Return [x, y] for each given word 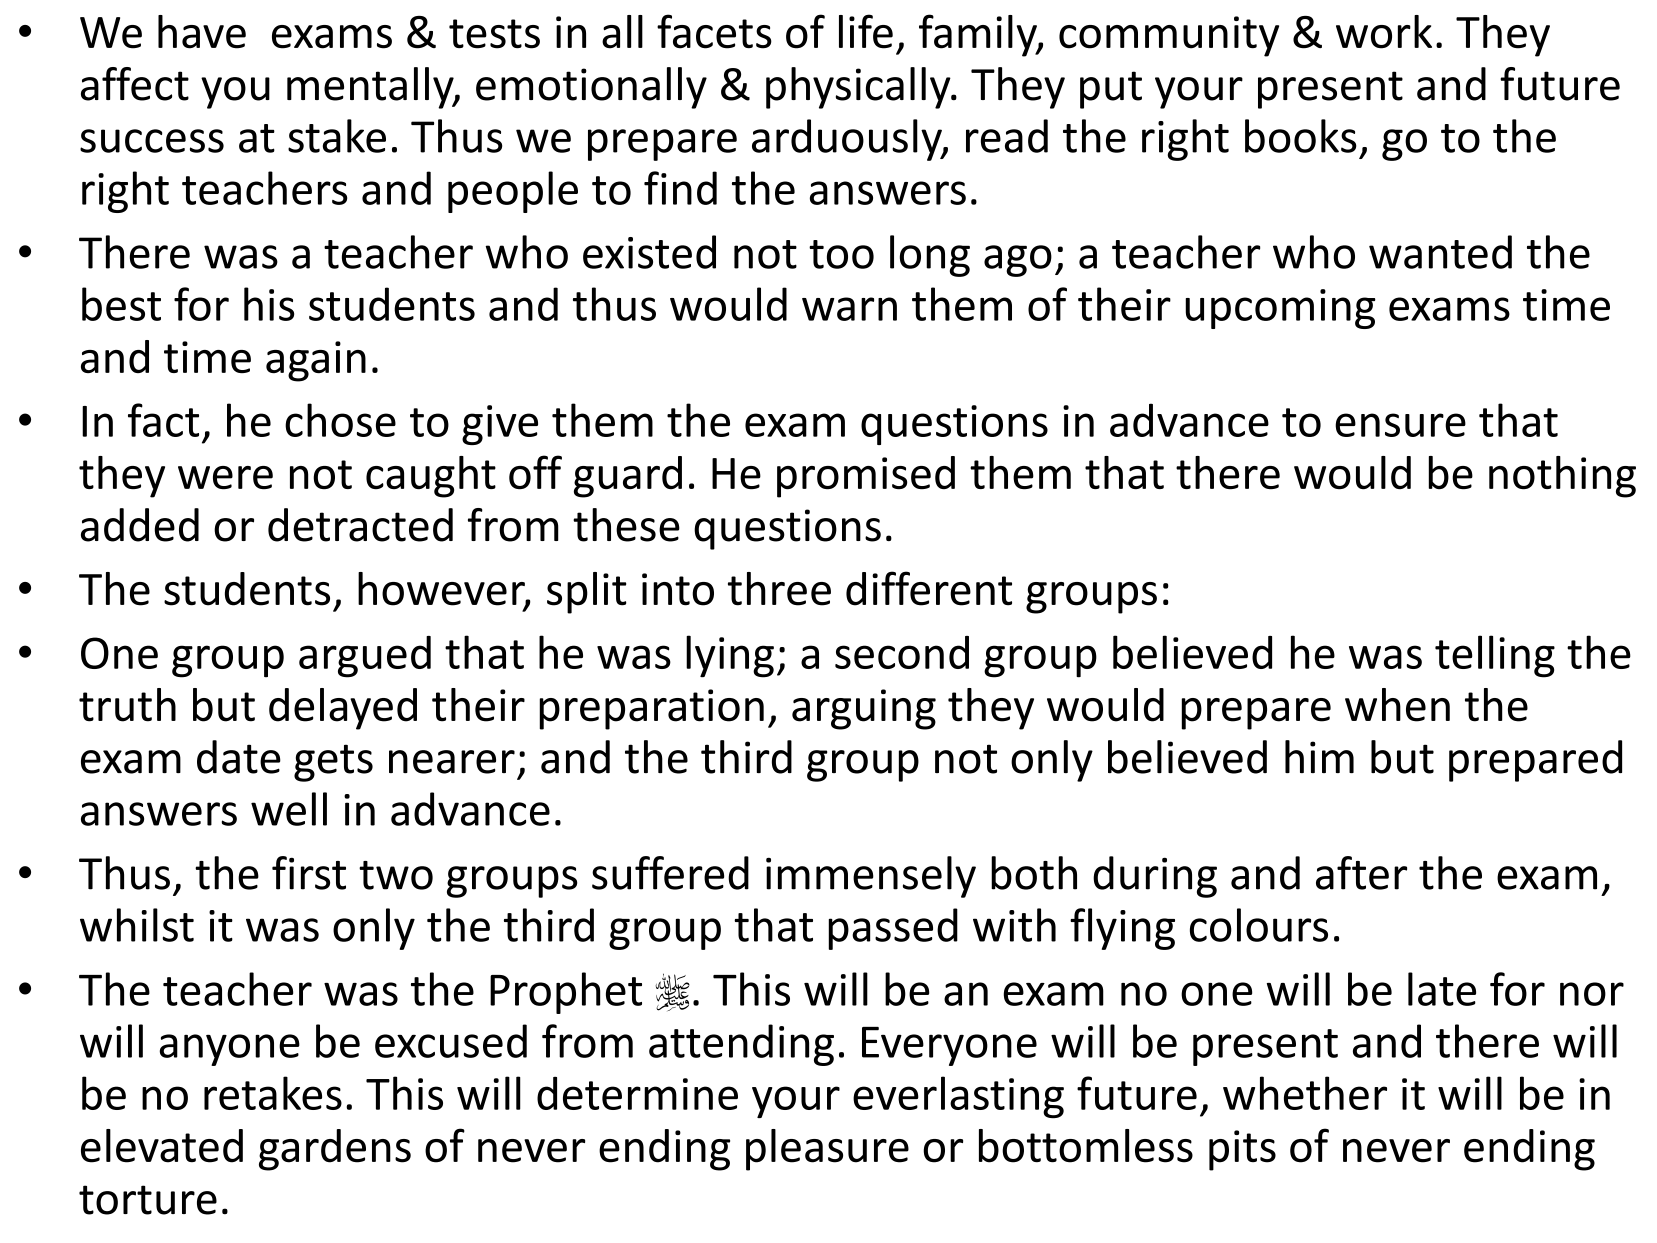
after [1361, 873]
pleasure [827, 1150]
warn [849, 309]
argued [365, 657]
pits [1242, 1150]
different [929, 588]
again [316, 361]
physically [859, 88]
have [202, 32]
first [309, 873]
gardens [335, 1150]
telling [1495, 656]
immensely [871, 877]
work [1384, 32]
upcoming [1280, 309]
